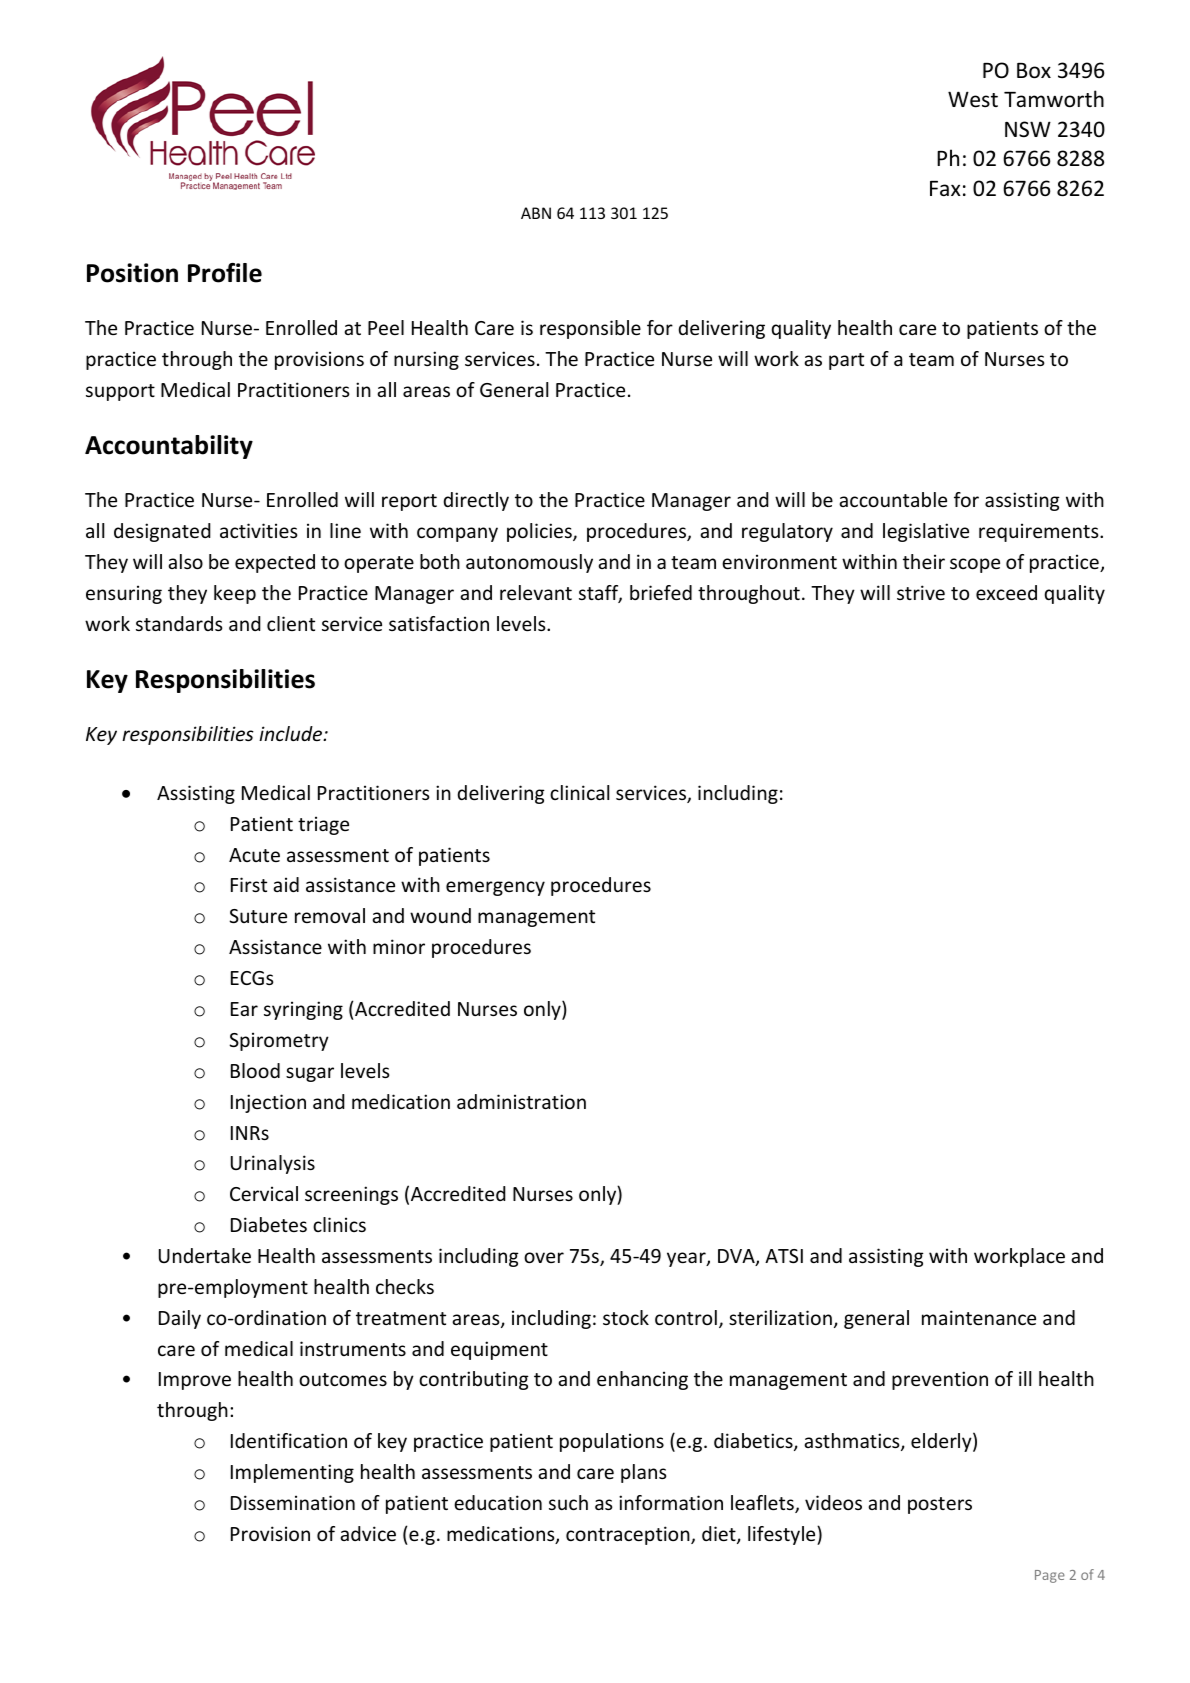 This screenshot has height=1683, width=1190. What do you see at coordinates (973, 99) in the screenshot?
I see `West` at bounding box center [973, 99].
